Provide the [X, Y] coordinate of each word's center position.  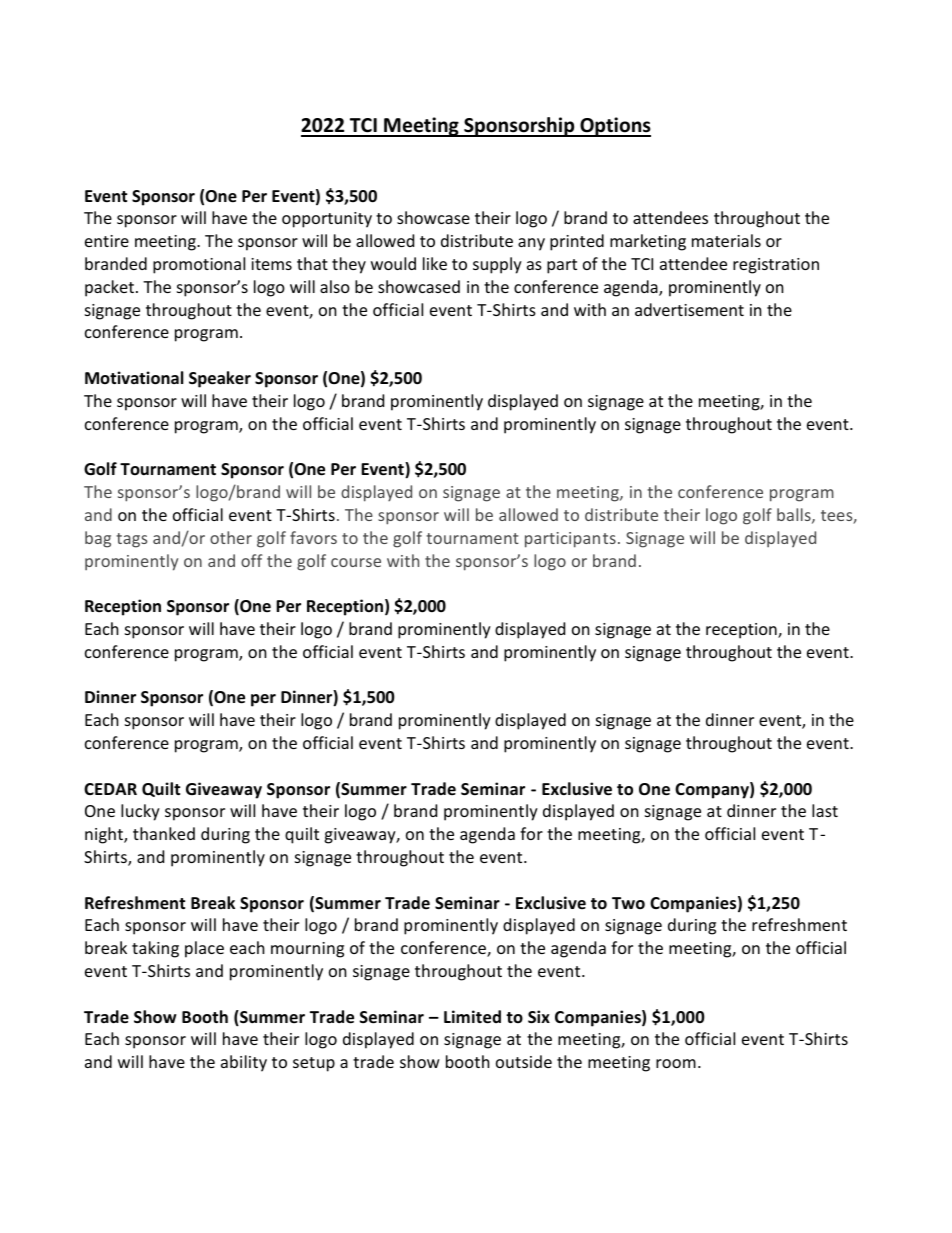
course [356, 562]
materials [726, 240]
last [825, 810]
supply [497, 265]
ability [244, 1063]
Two [628, 903]
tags [131, 540]
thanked [164, 833]
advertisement [689, 309]
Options [614, 127]
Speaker [220, 379]
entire [107, 241]
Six [539, 1017]
